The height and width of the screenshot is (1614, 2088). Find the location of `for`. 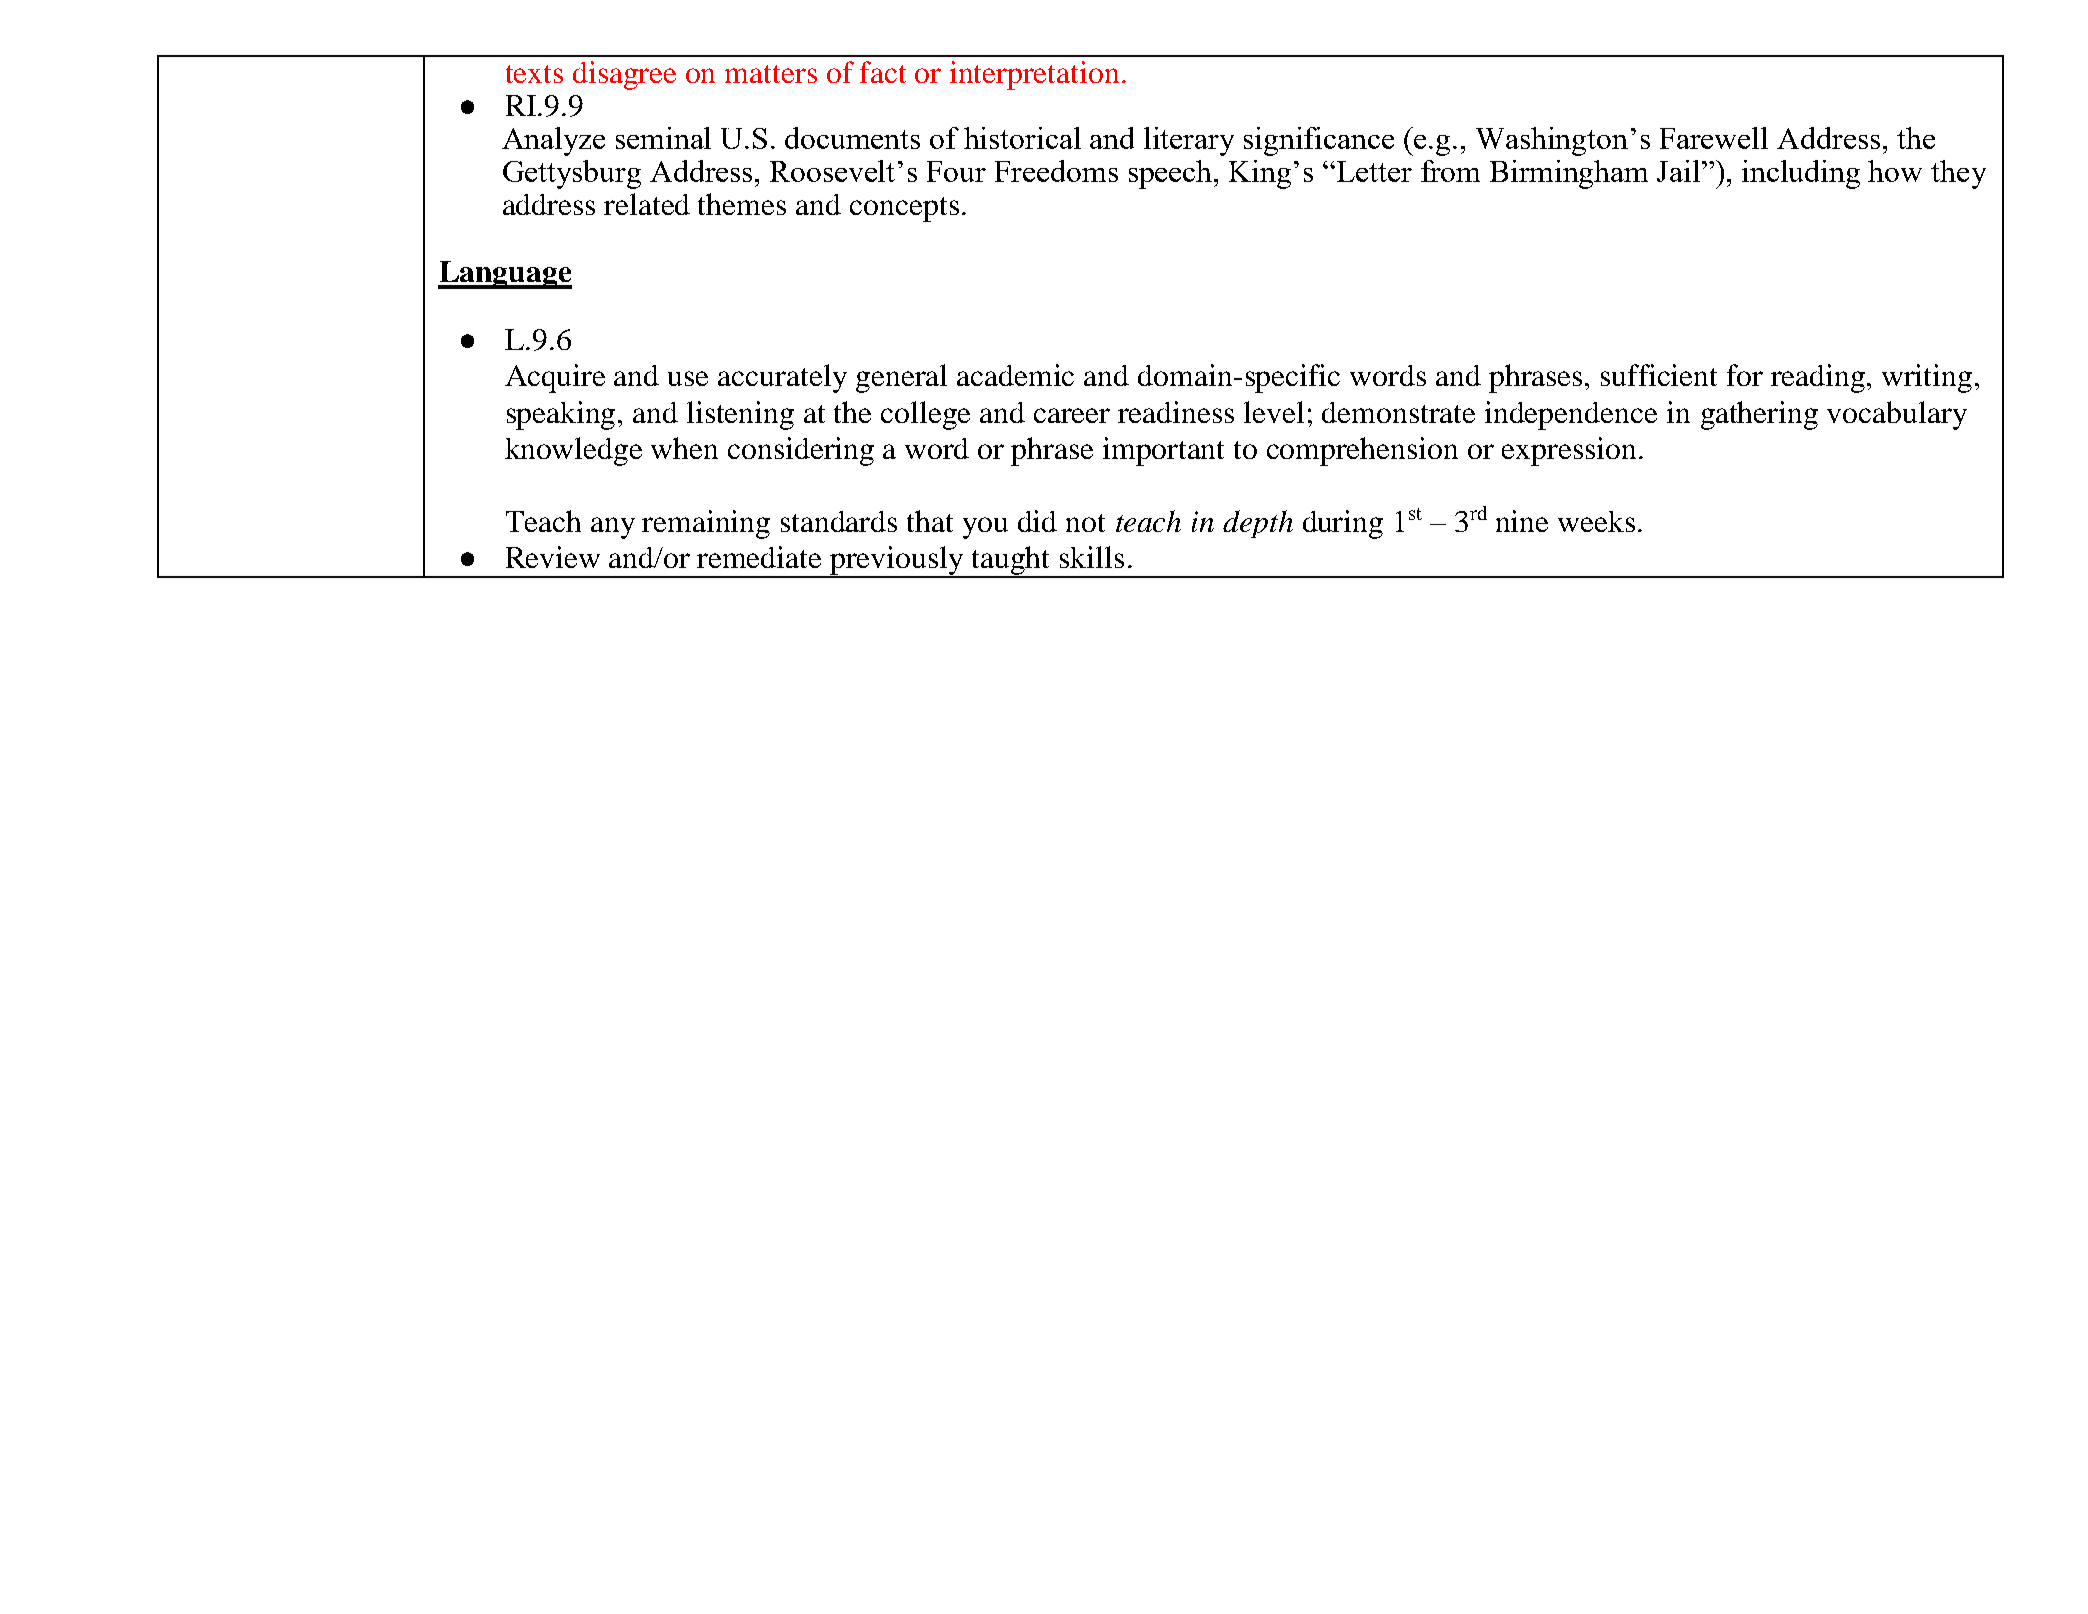

for is located at coordinates (1745, 375).
